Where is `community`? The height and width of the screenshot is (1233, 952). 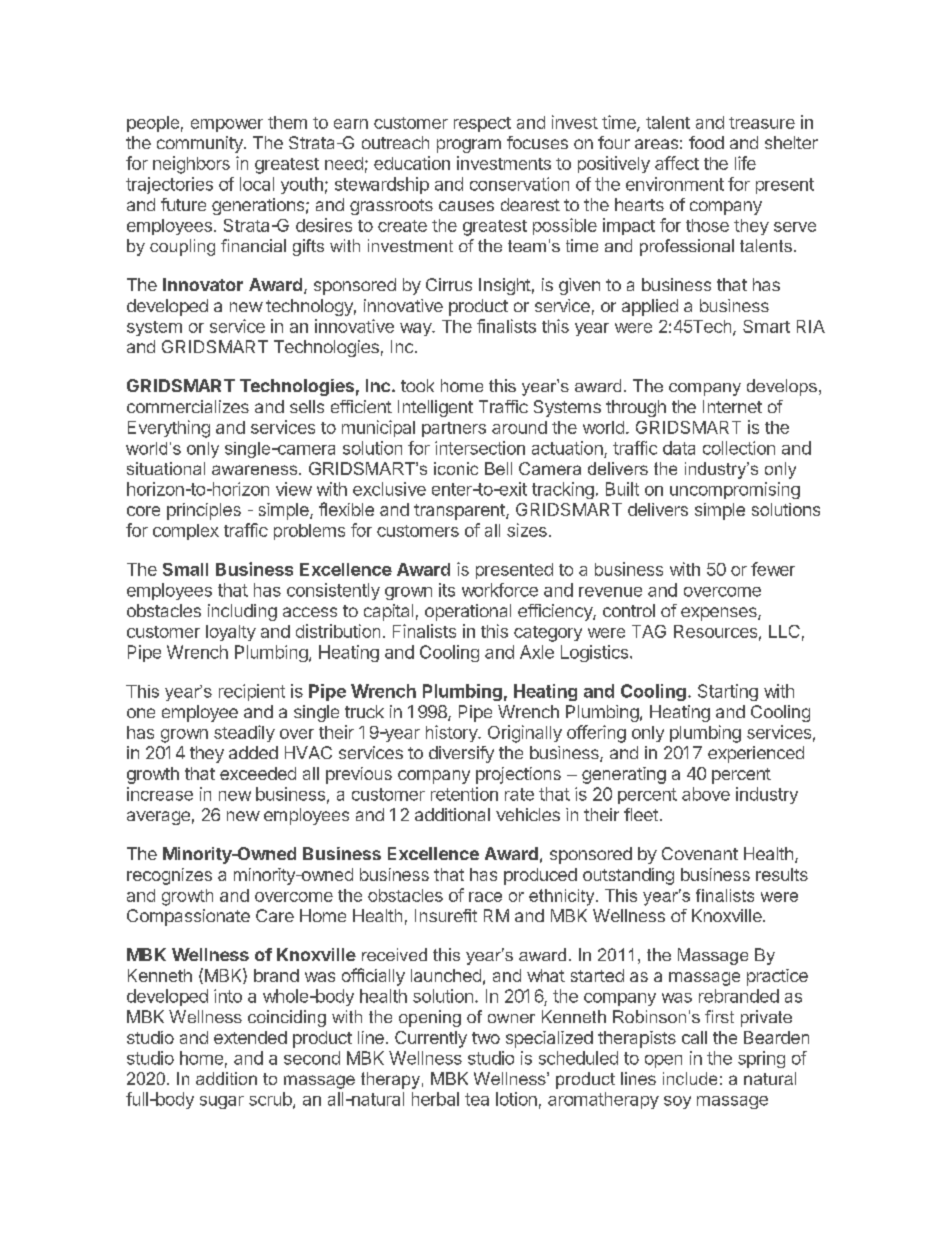
community is located at coordinates (201, 144).
